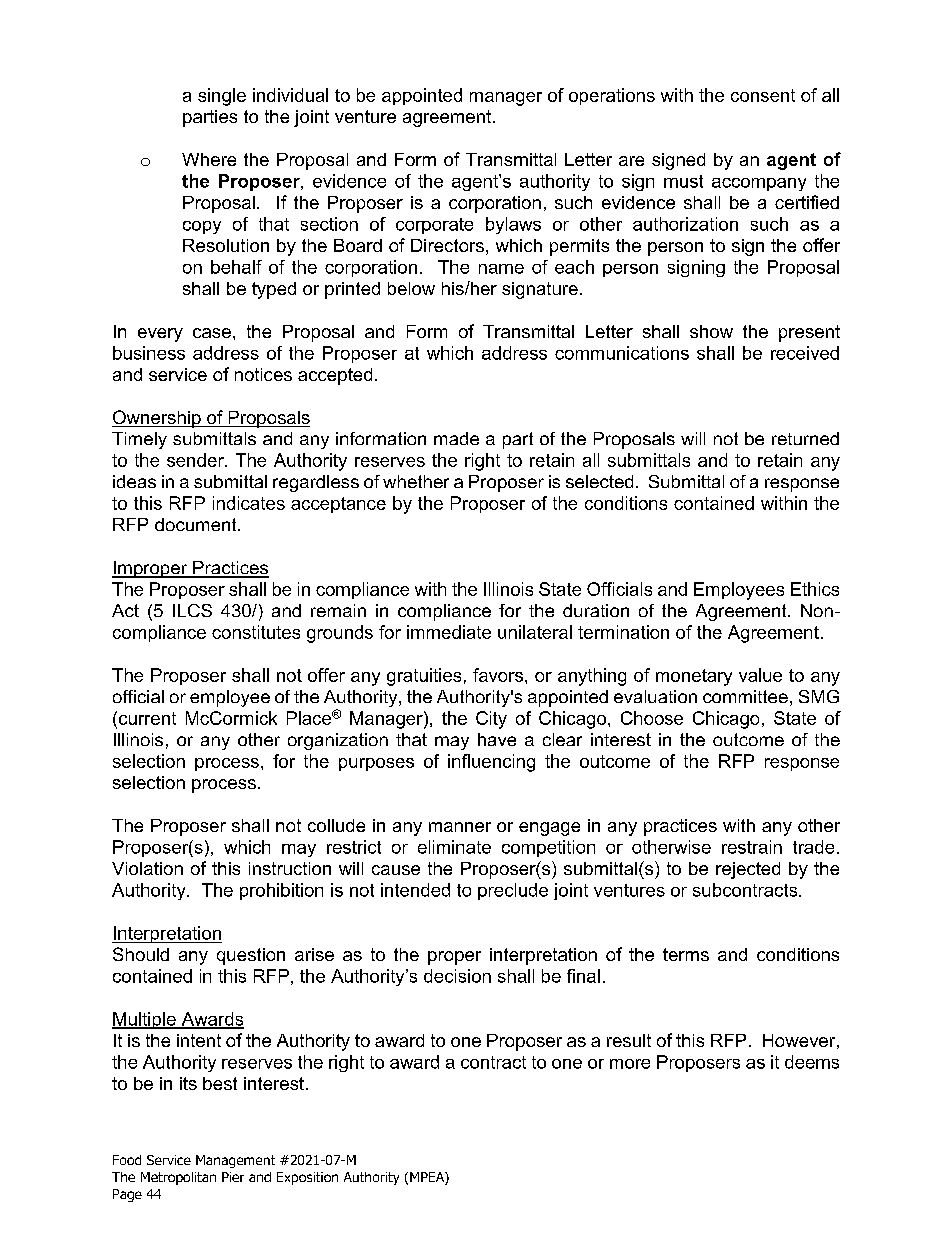 The image size is (952, 1233). Describe the element at coordinates (307, 1178) in the screenshot. I see `Exposition` at that location.
